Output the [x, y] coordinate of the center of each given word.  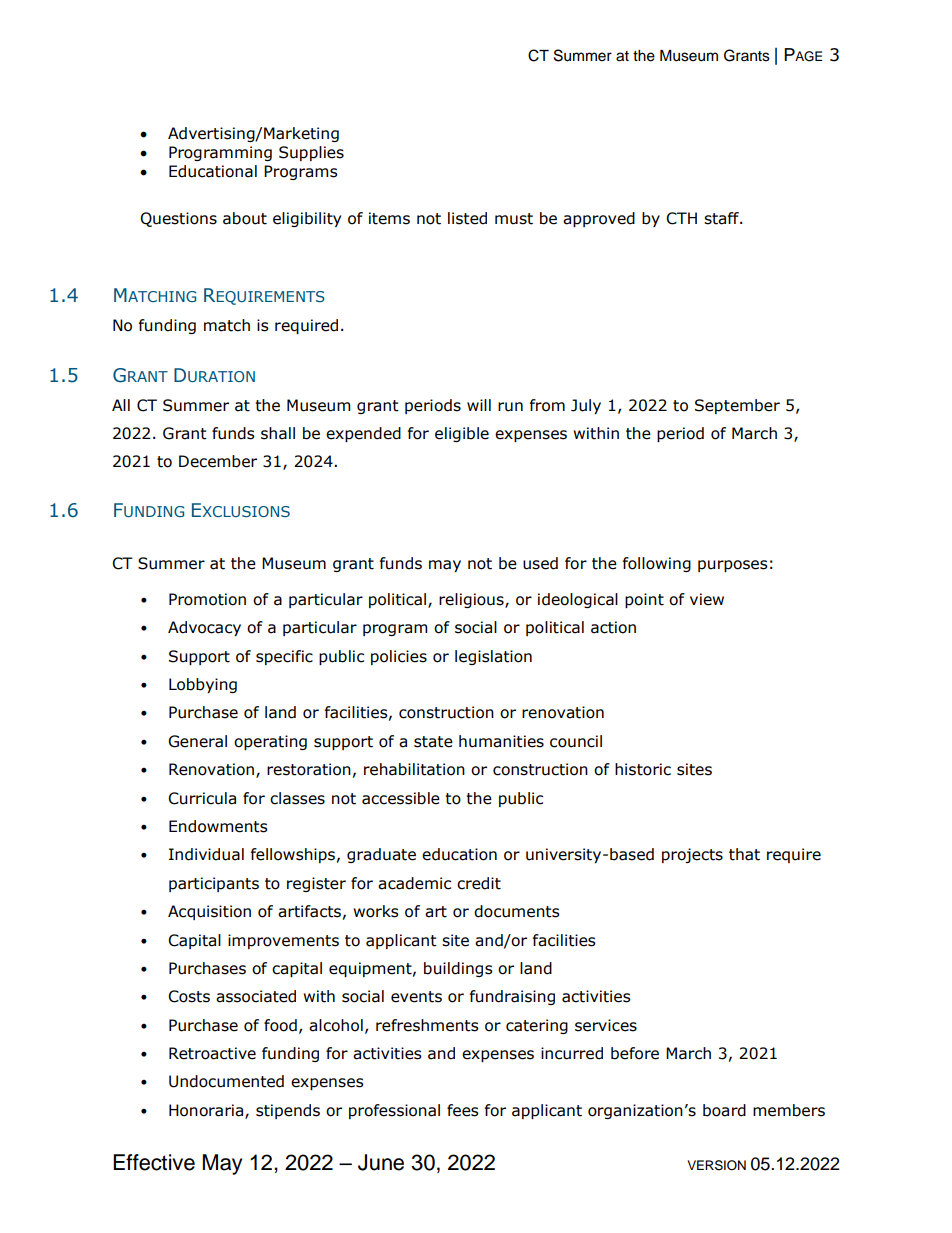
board [724, 1110]
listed [467, 218]
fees [463, 1110]
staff [722, 218]
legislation [493, 657]
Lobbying [203, 685]
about [245, 218]
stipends [288, 1111]
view [707, 599]
